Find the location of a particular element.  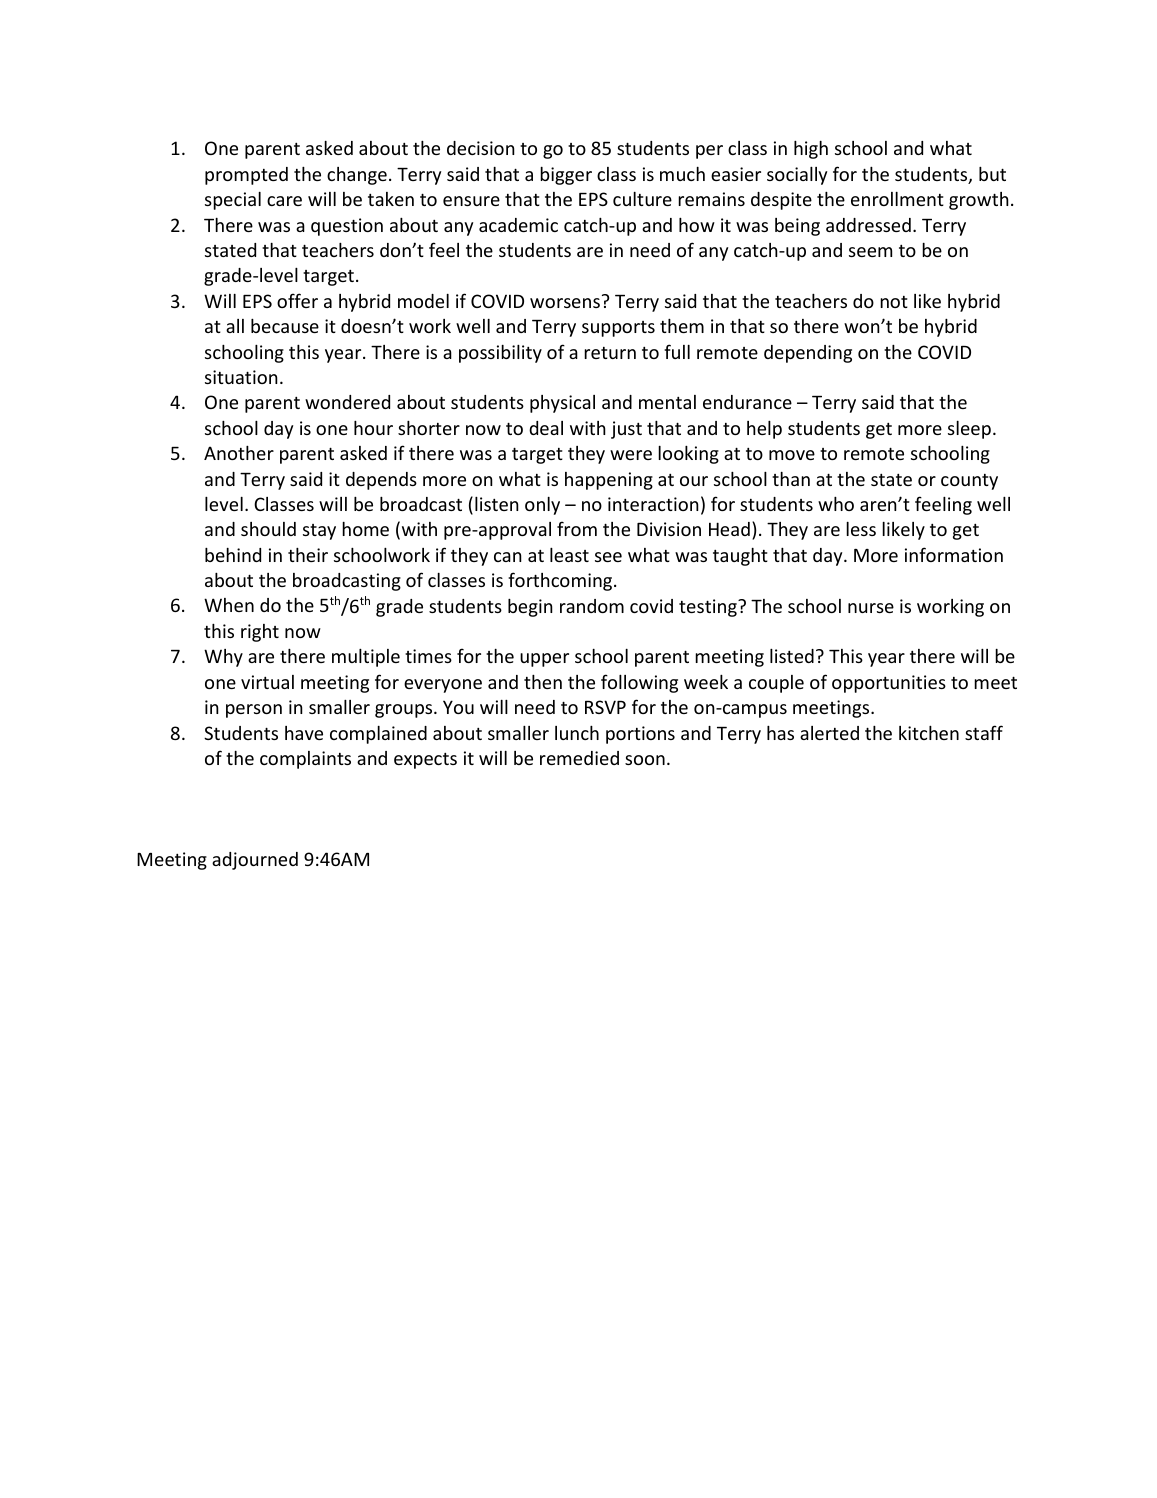

return is located at coordinates (610, 353).
